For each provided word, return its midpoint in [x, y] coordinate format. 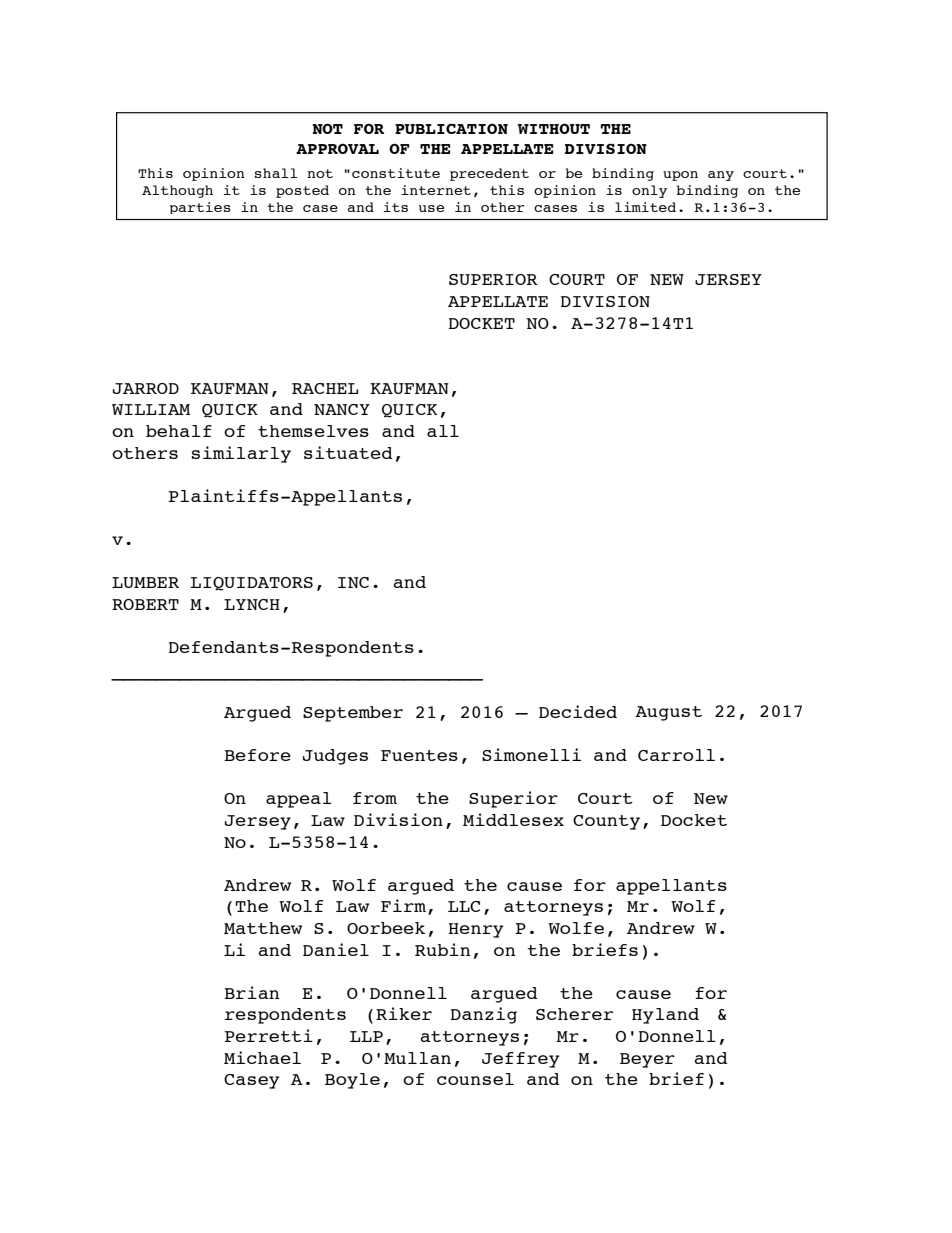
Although [177, 191]
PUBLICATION [451, 129]
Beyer [647, 1060]
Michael [262, 1057]
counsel [475, 1079]
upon [680, 176]
